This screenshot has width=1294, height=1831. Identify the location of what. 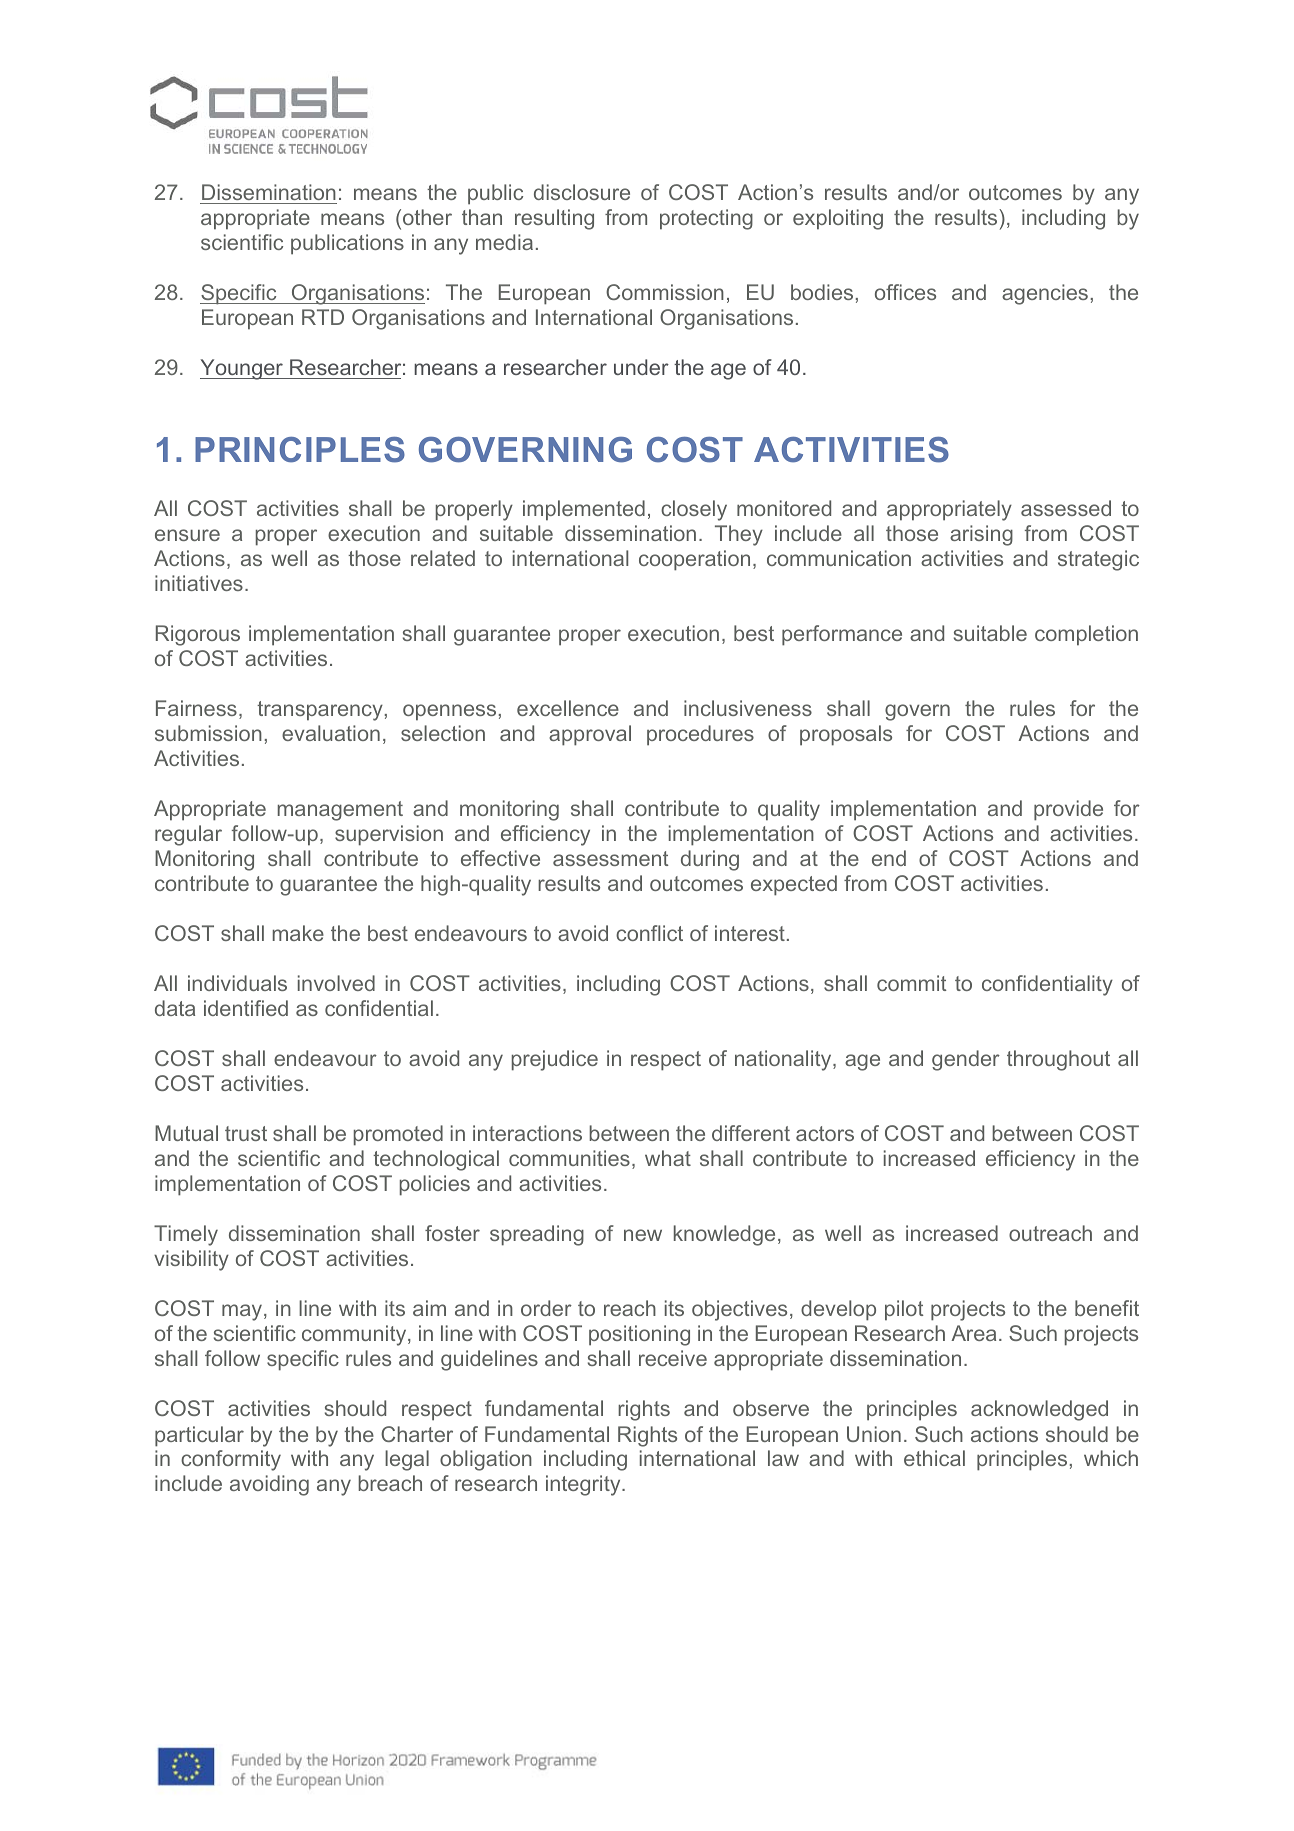
(668, 1158).
